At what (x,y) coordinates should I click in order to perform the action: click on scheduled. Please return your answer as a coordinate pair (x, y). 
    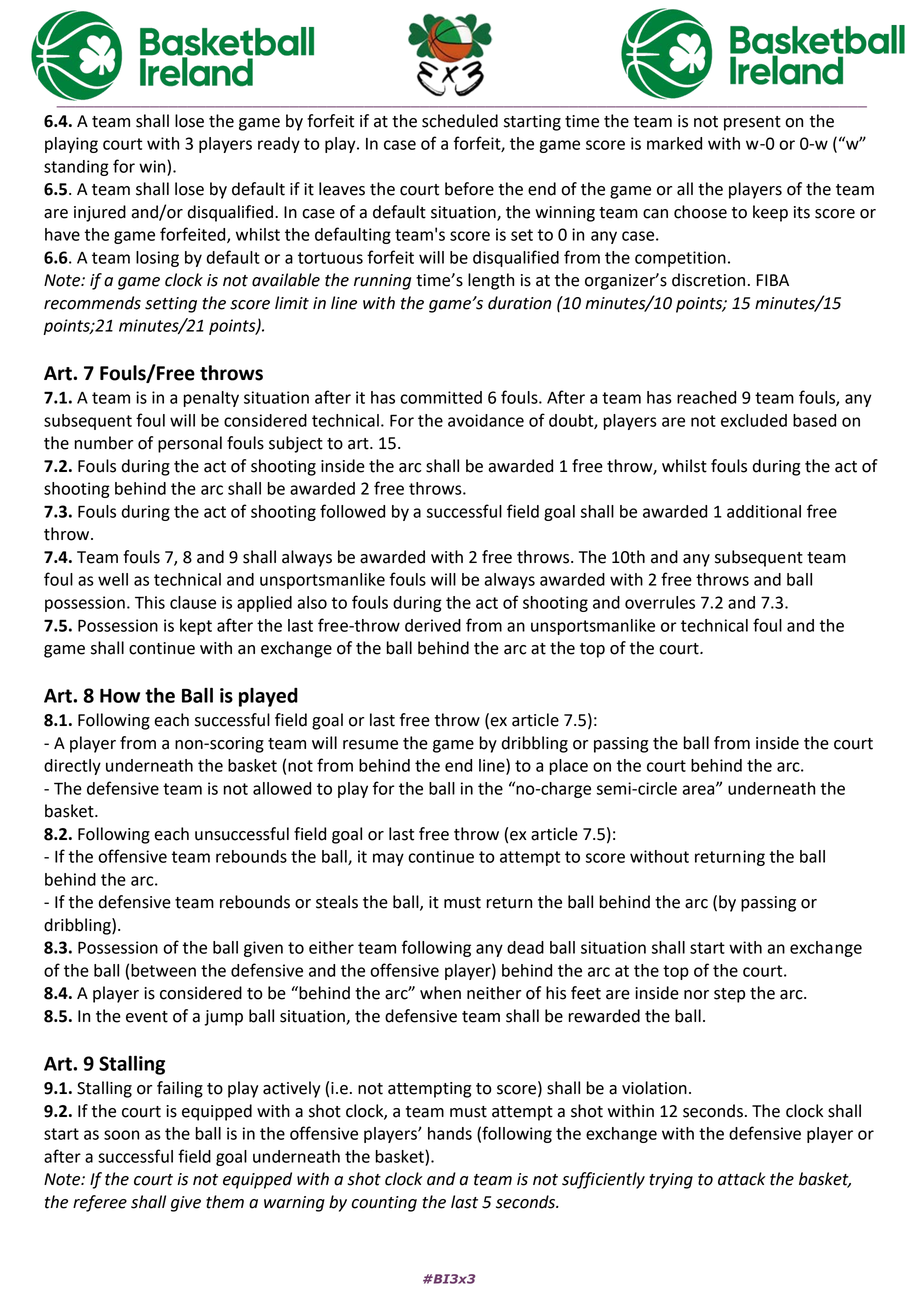
    Looking at the image, I should click on (460, 121).
